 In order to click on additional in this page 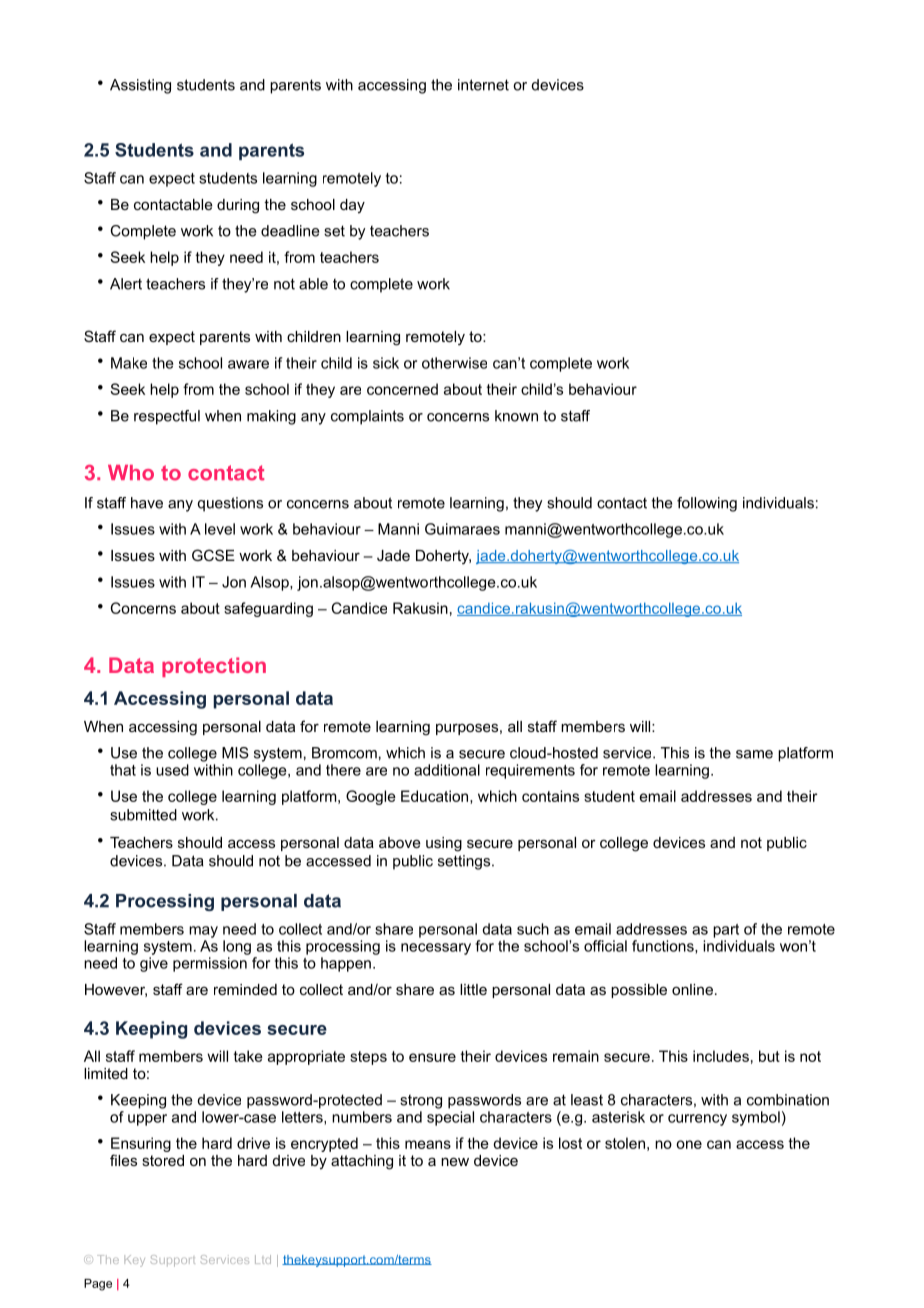, I will do `click(447, 770)`.
